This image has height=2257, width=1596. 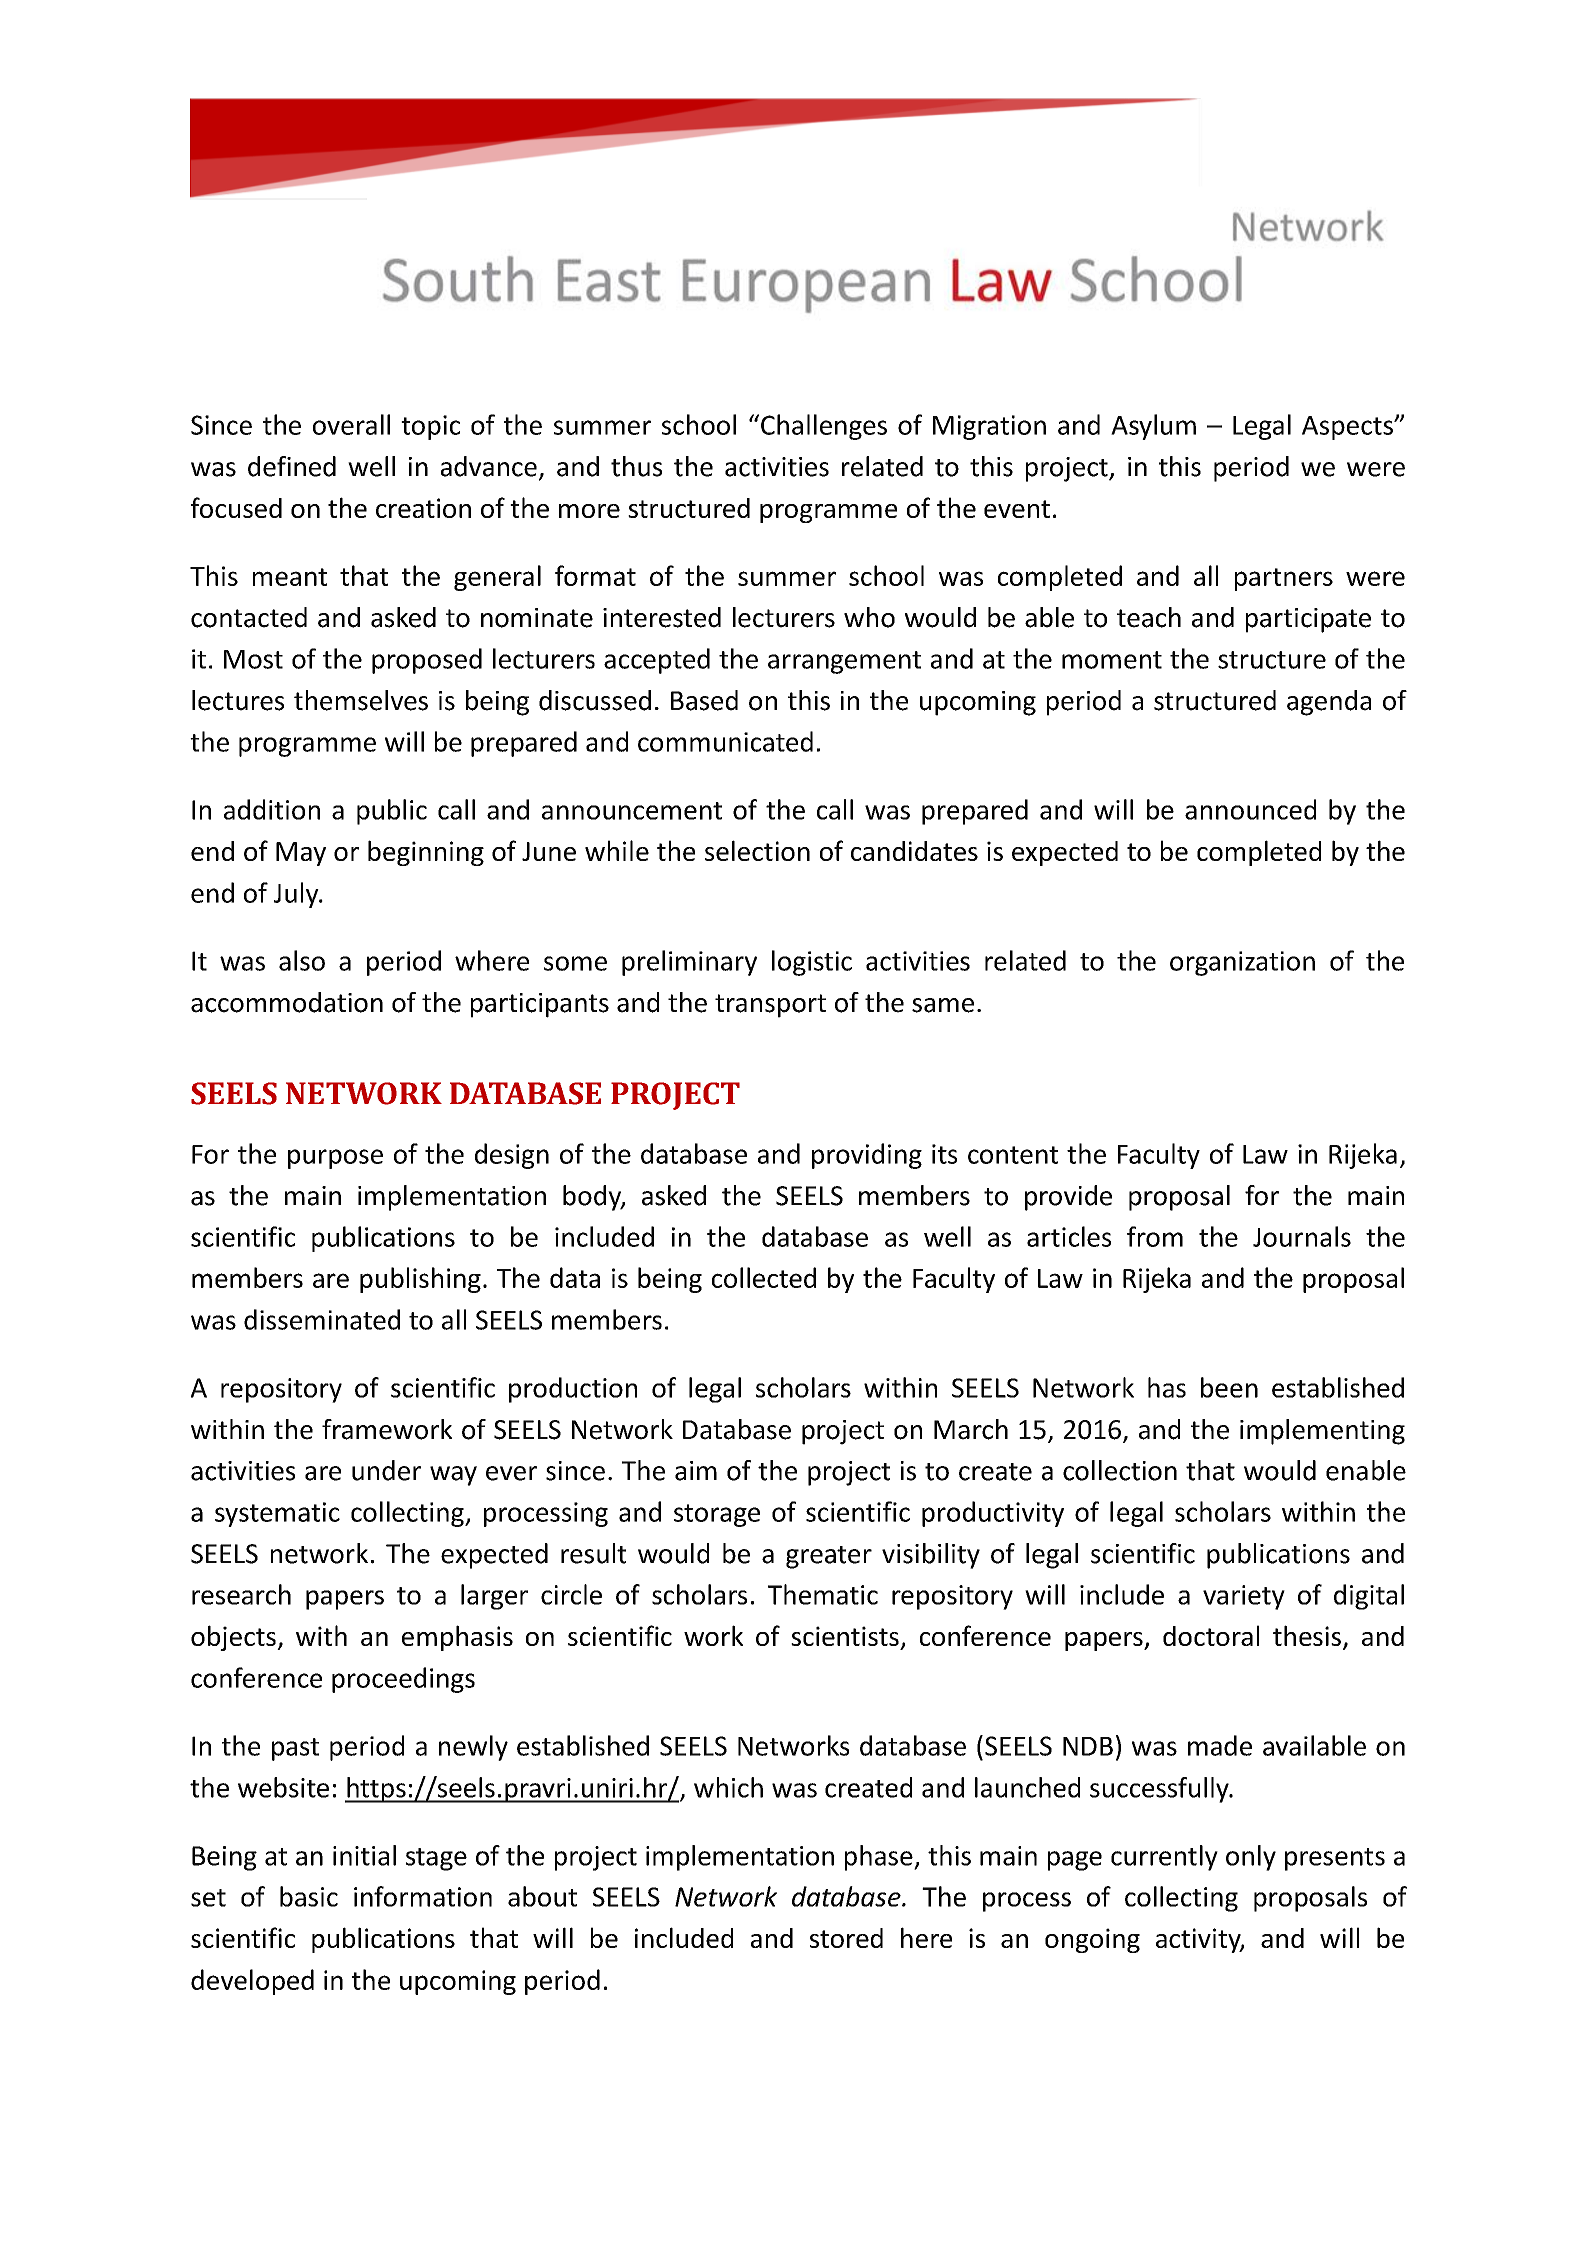 What do you see at coordinates (361, 700) in the image?
I see `themselves` at bounding box center [361, 700].
